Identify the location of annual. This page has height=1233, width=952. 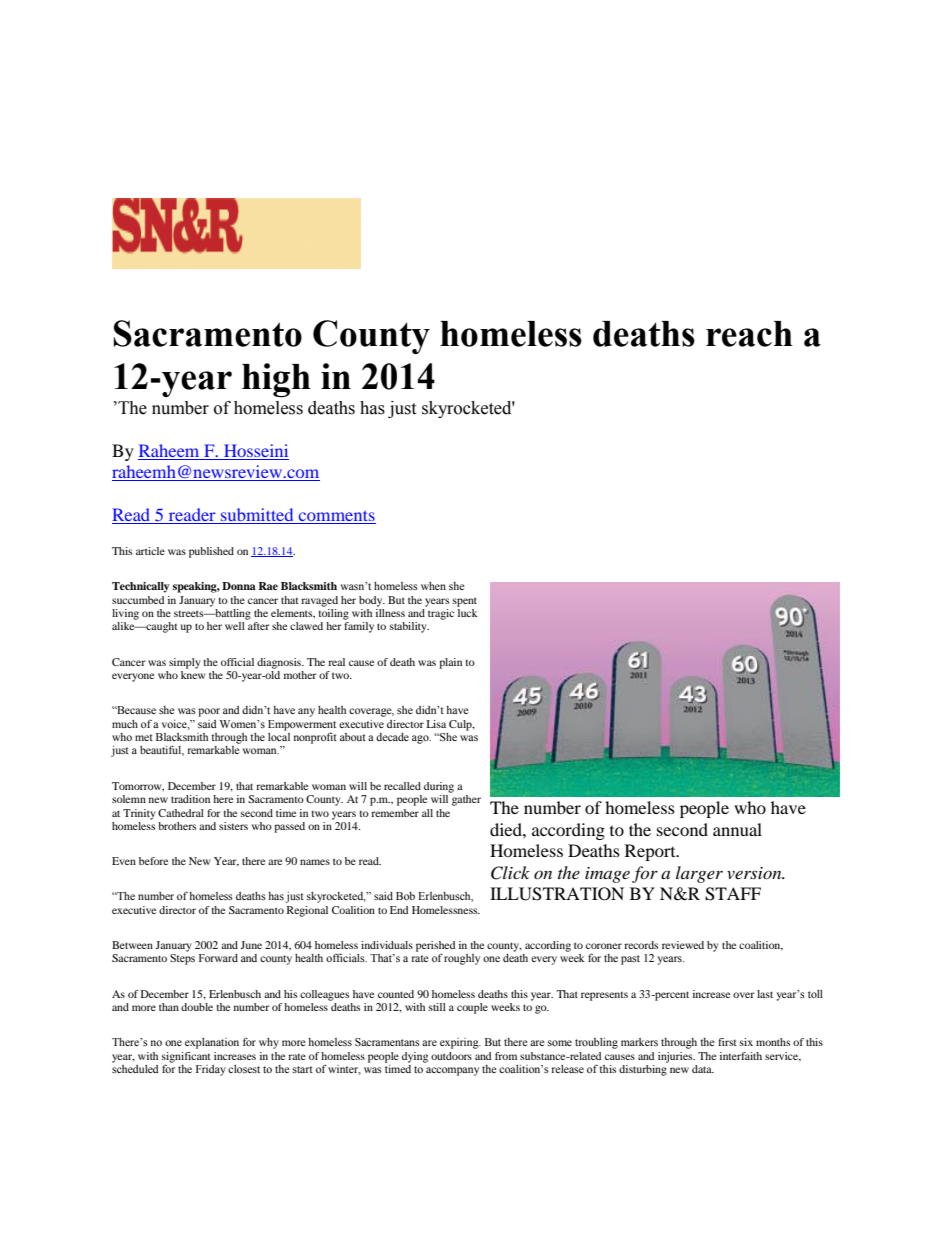
(737, 829).
